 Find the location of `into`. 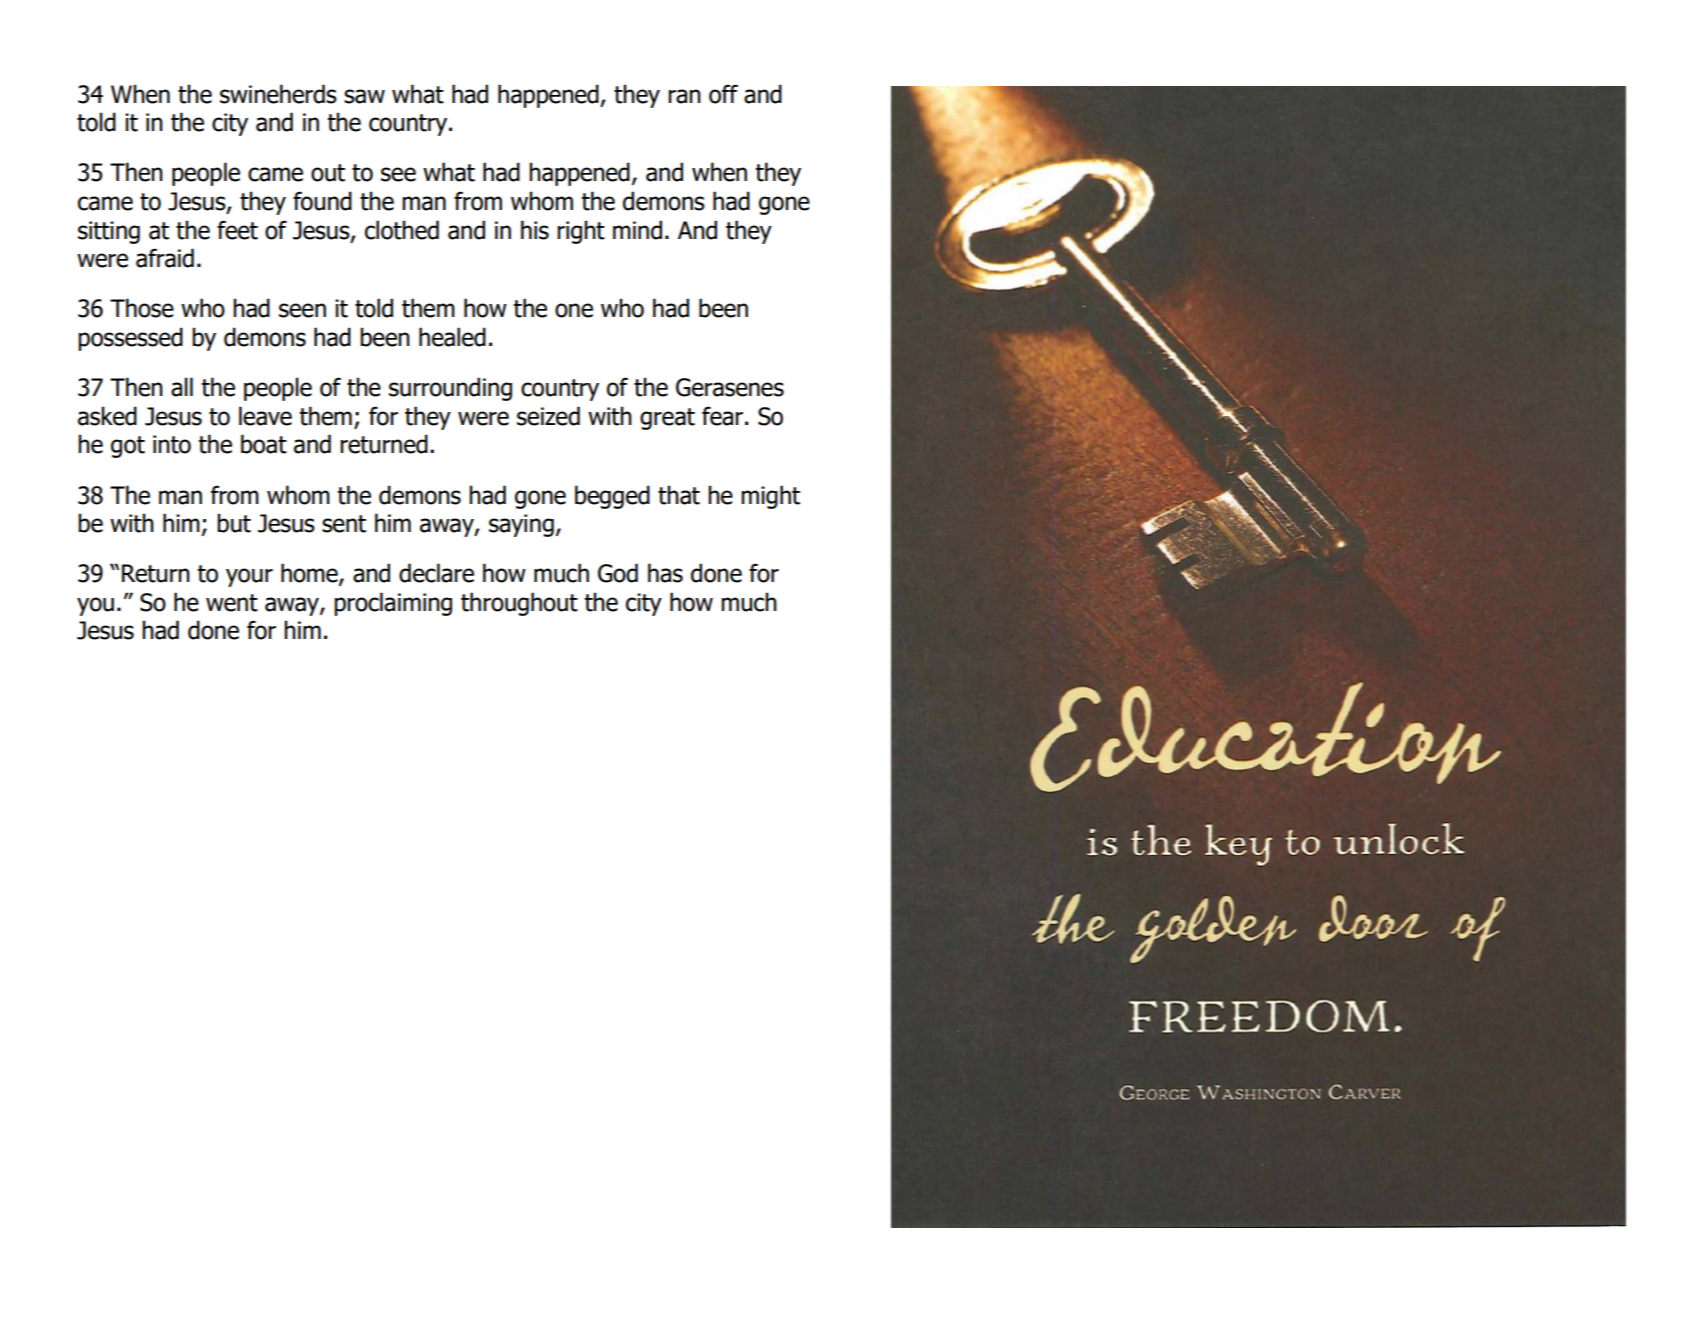

into is located at coordinates (172, 444).
